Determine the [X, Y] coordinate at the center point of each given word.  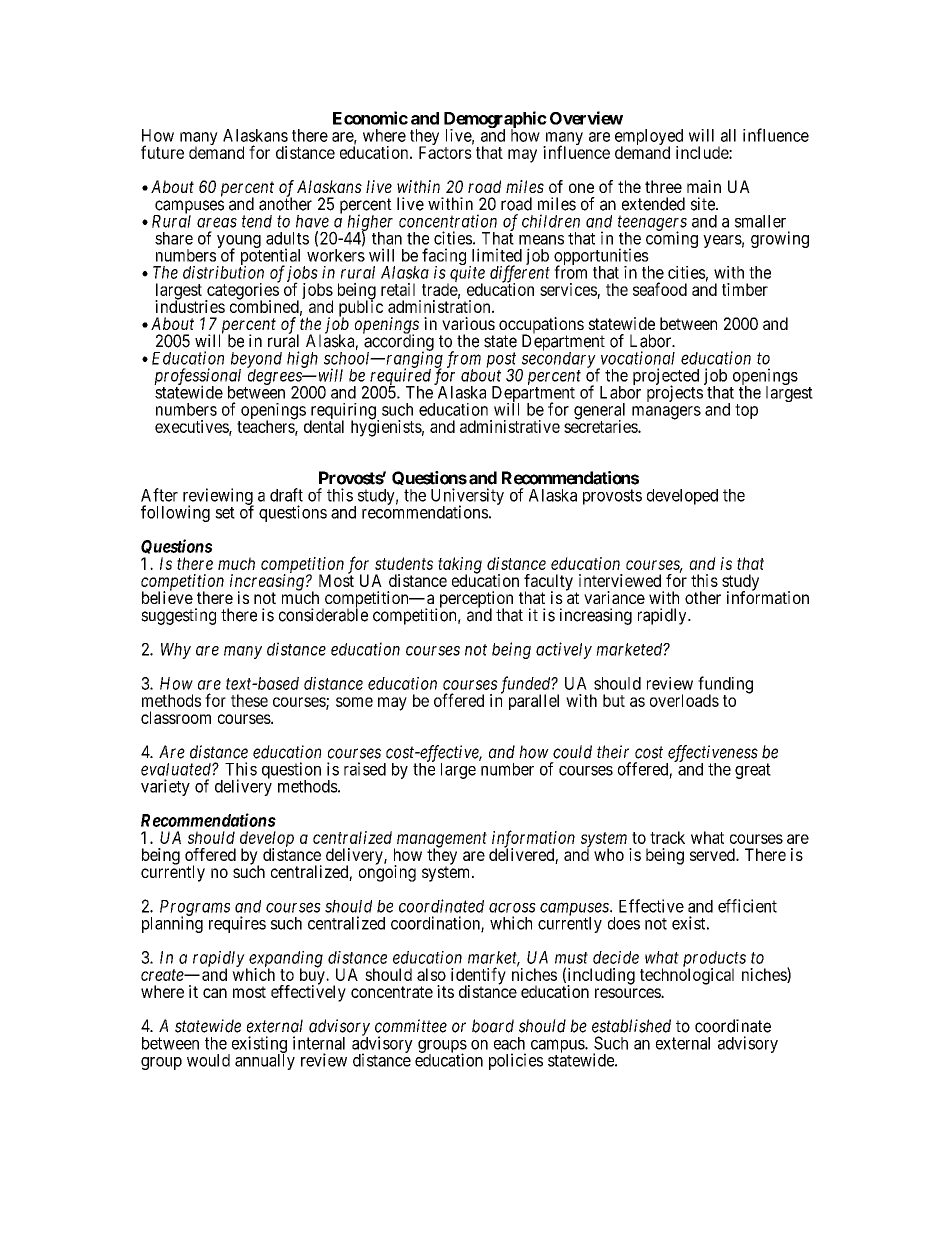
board [493, 1026]
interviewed [620, 580]
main [704, 186]
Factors [445, 152]
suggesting [178, 616]
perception [475, 600]
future [162, 152]
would [208, 1060]
